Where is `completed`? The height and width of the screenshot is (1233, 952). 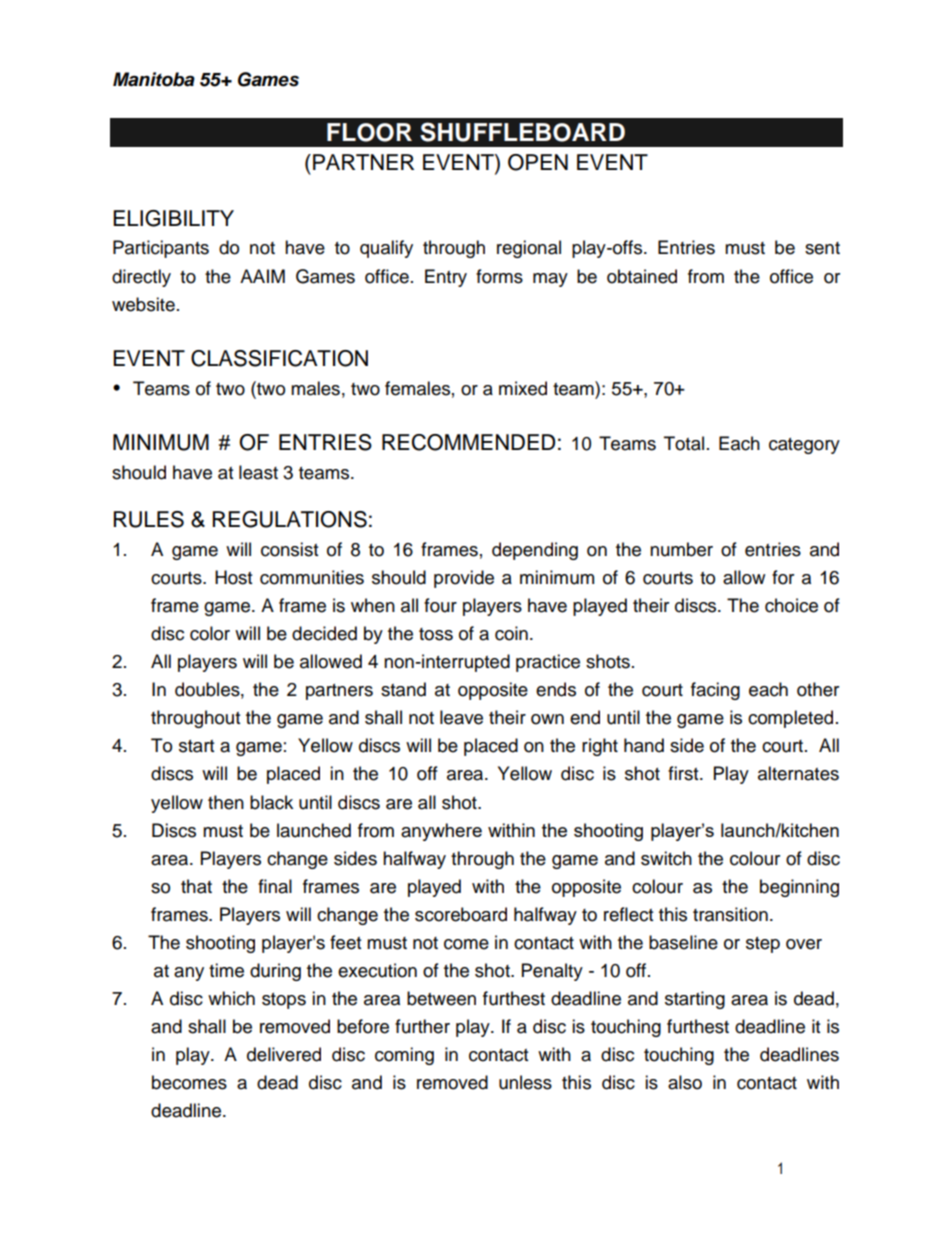
completed is located at coordinates (790, 719).
